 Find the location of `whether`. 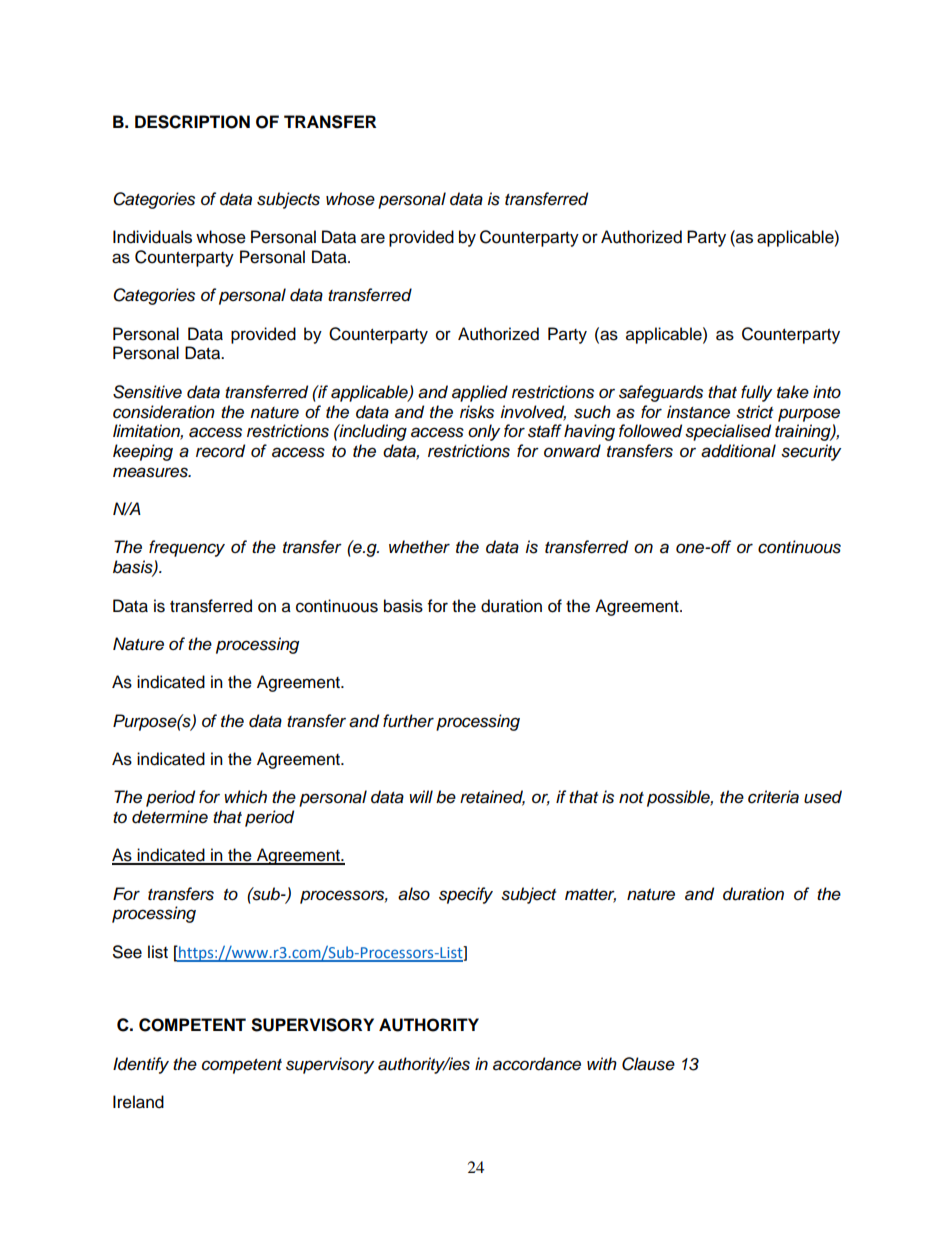

whether is located at coordinates (419, 547).
